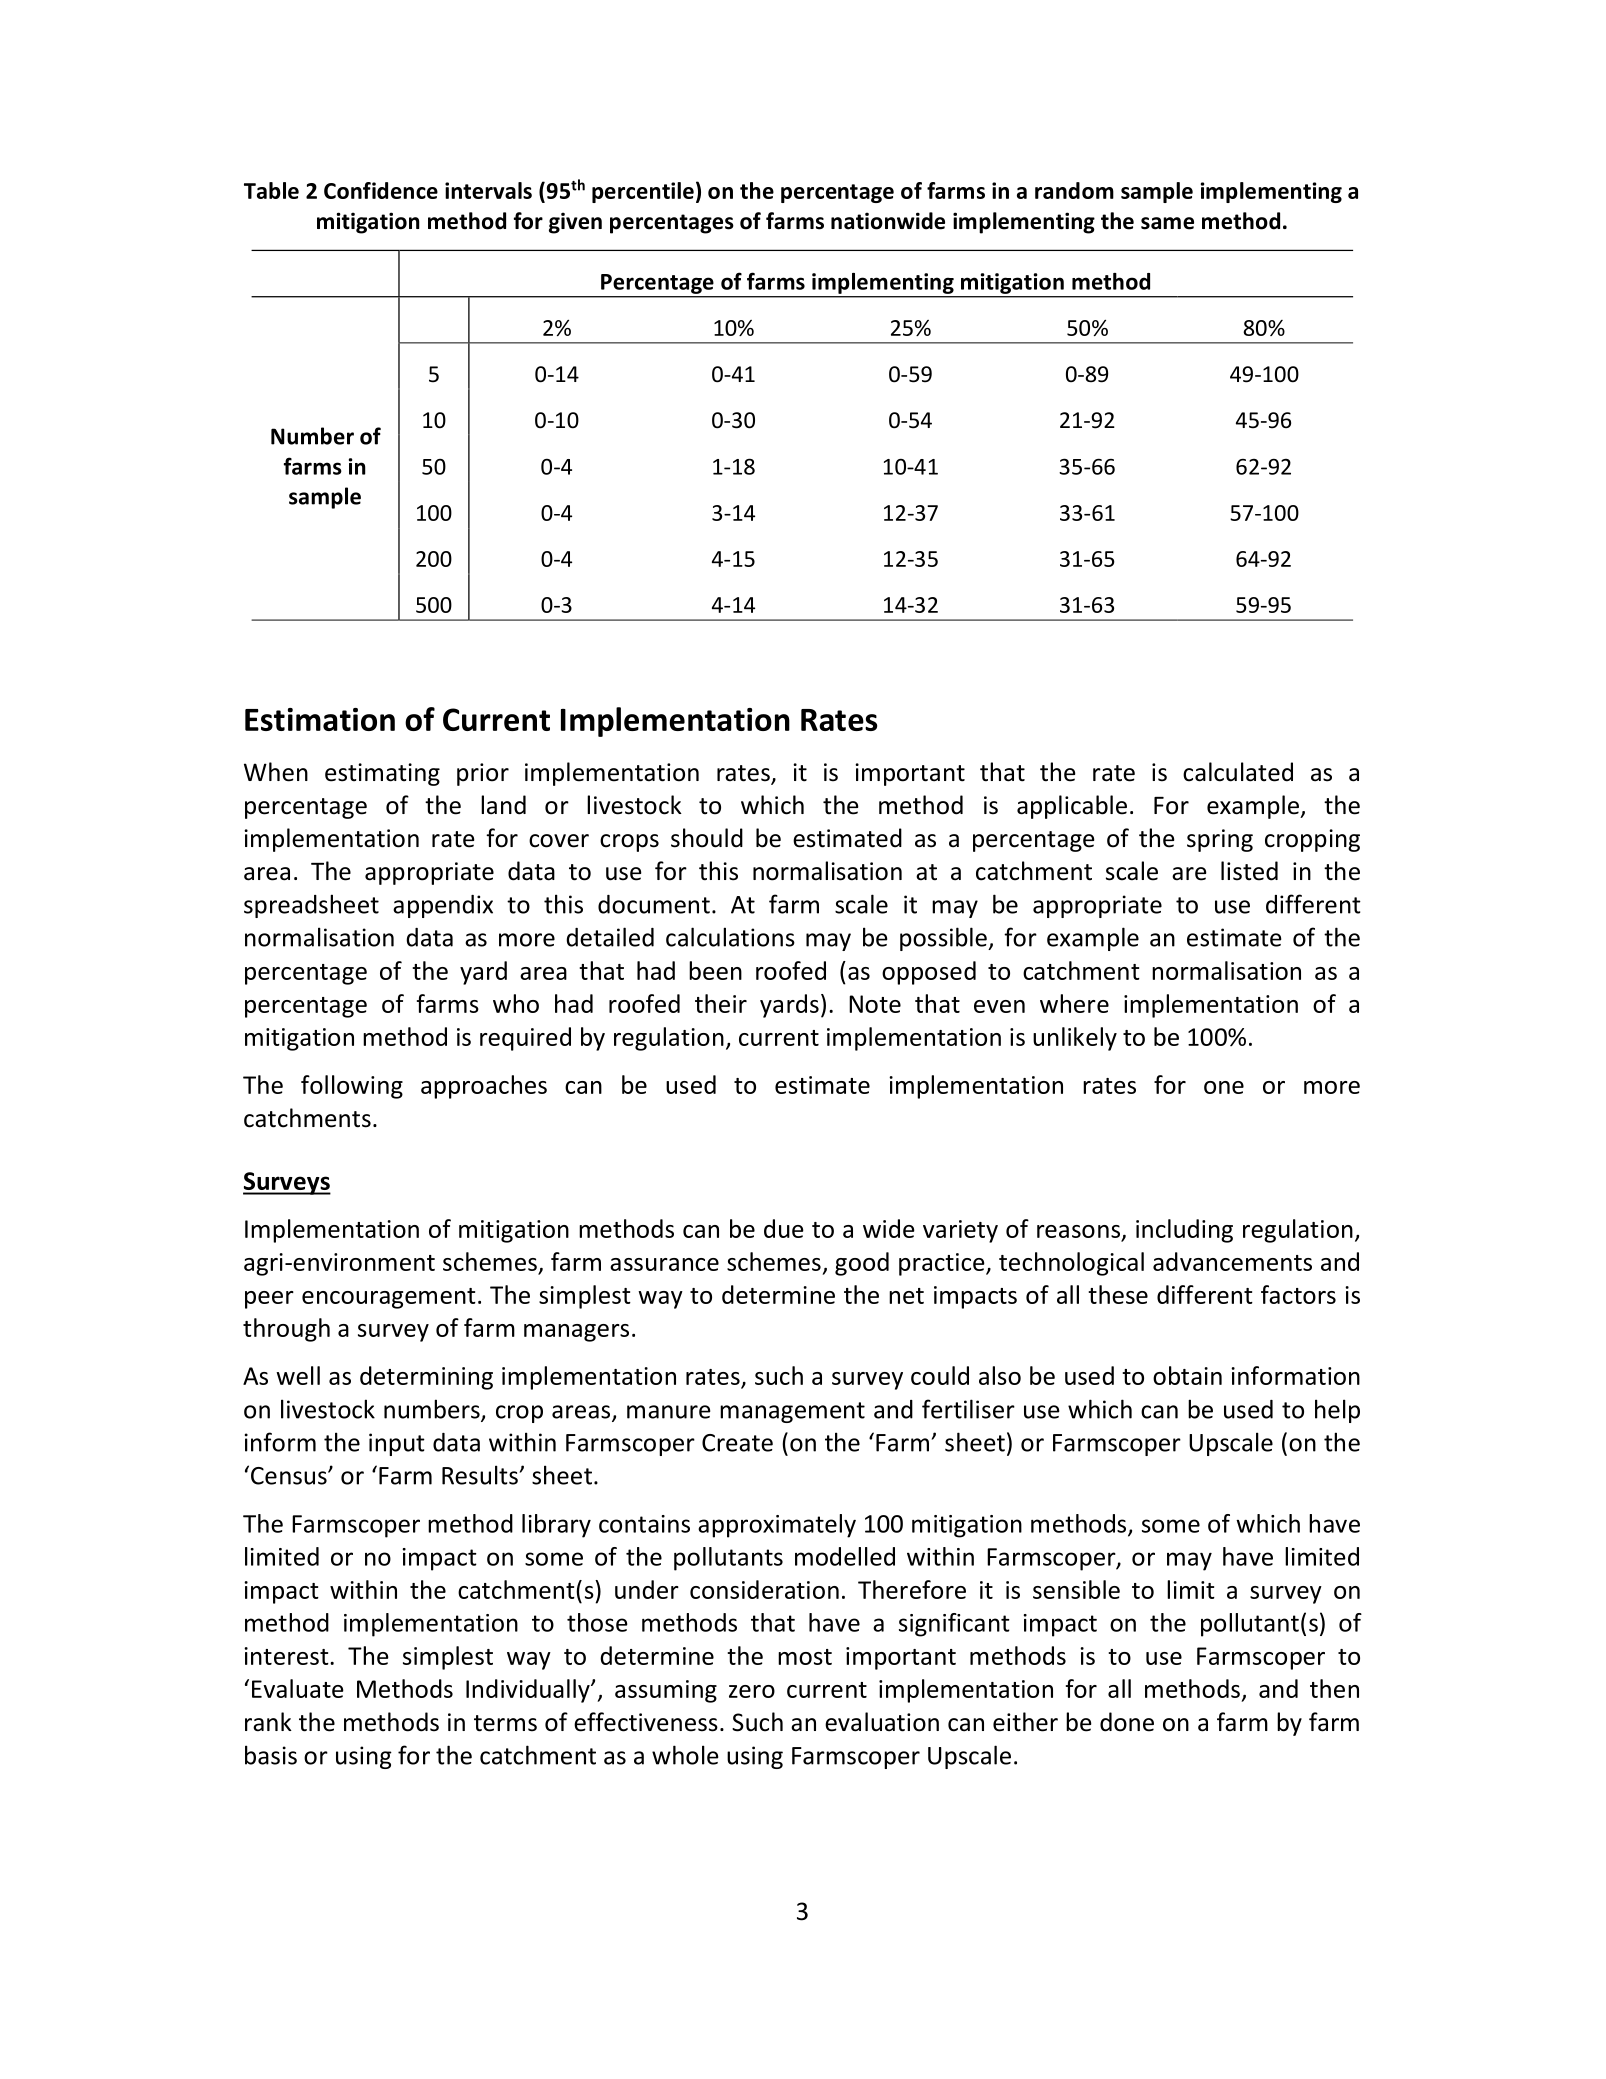 This image has width=1606, height=2079. Describe the element at coordinates (1238, 772) in the image. I see `calculated` at that location.
